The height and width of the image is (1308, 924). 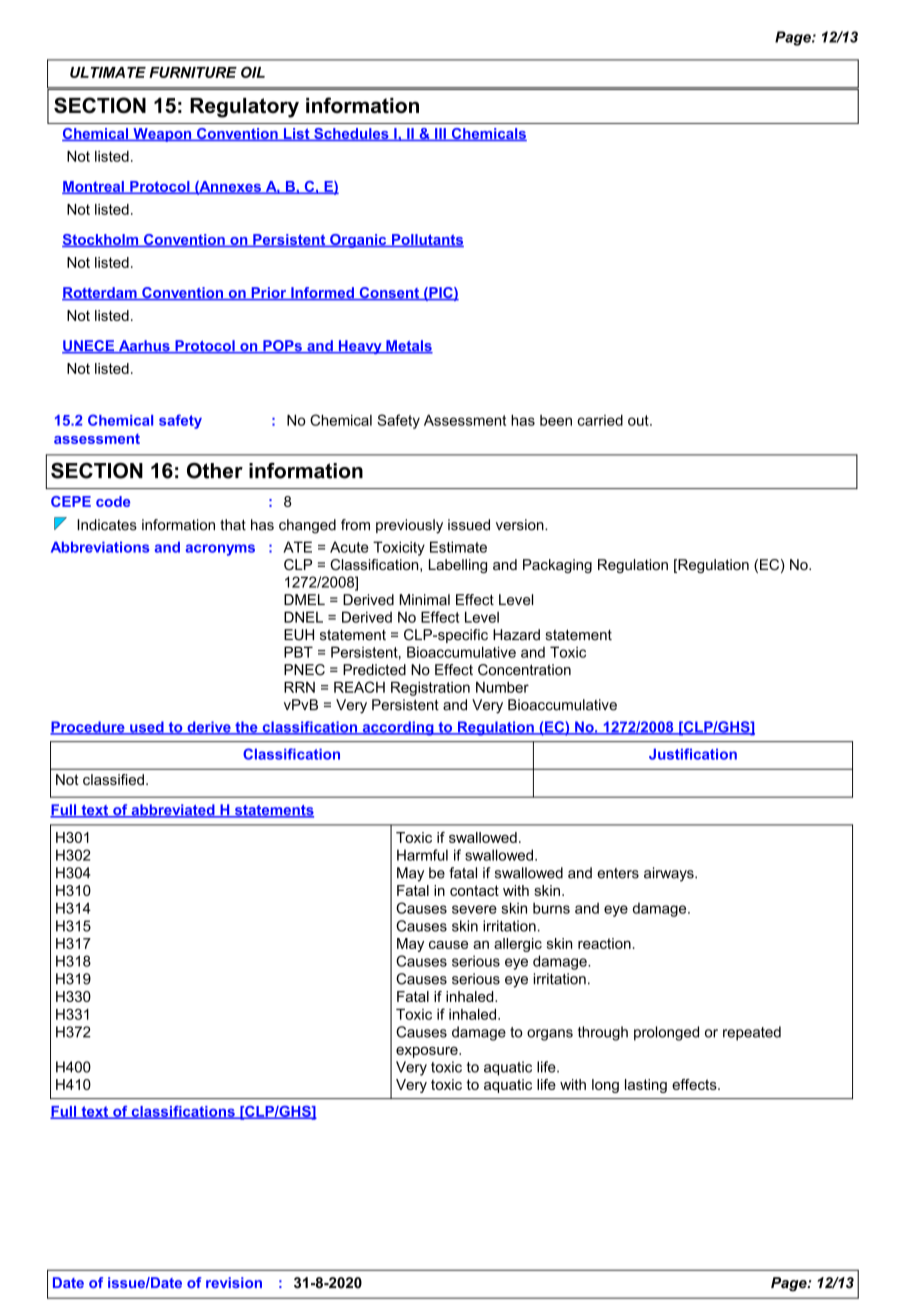 I want to click on Justification, so click(x=693, y=754).
